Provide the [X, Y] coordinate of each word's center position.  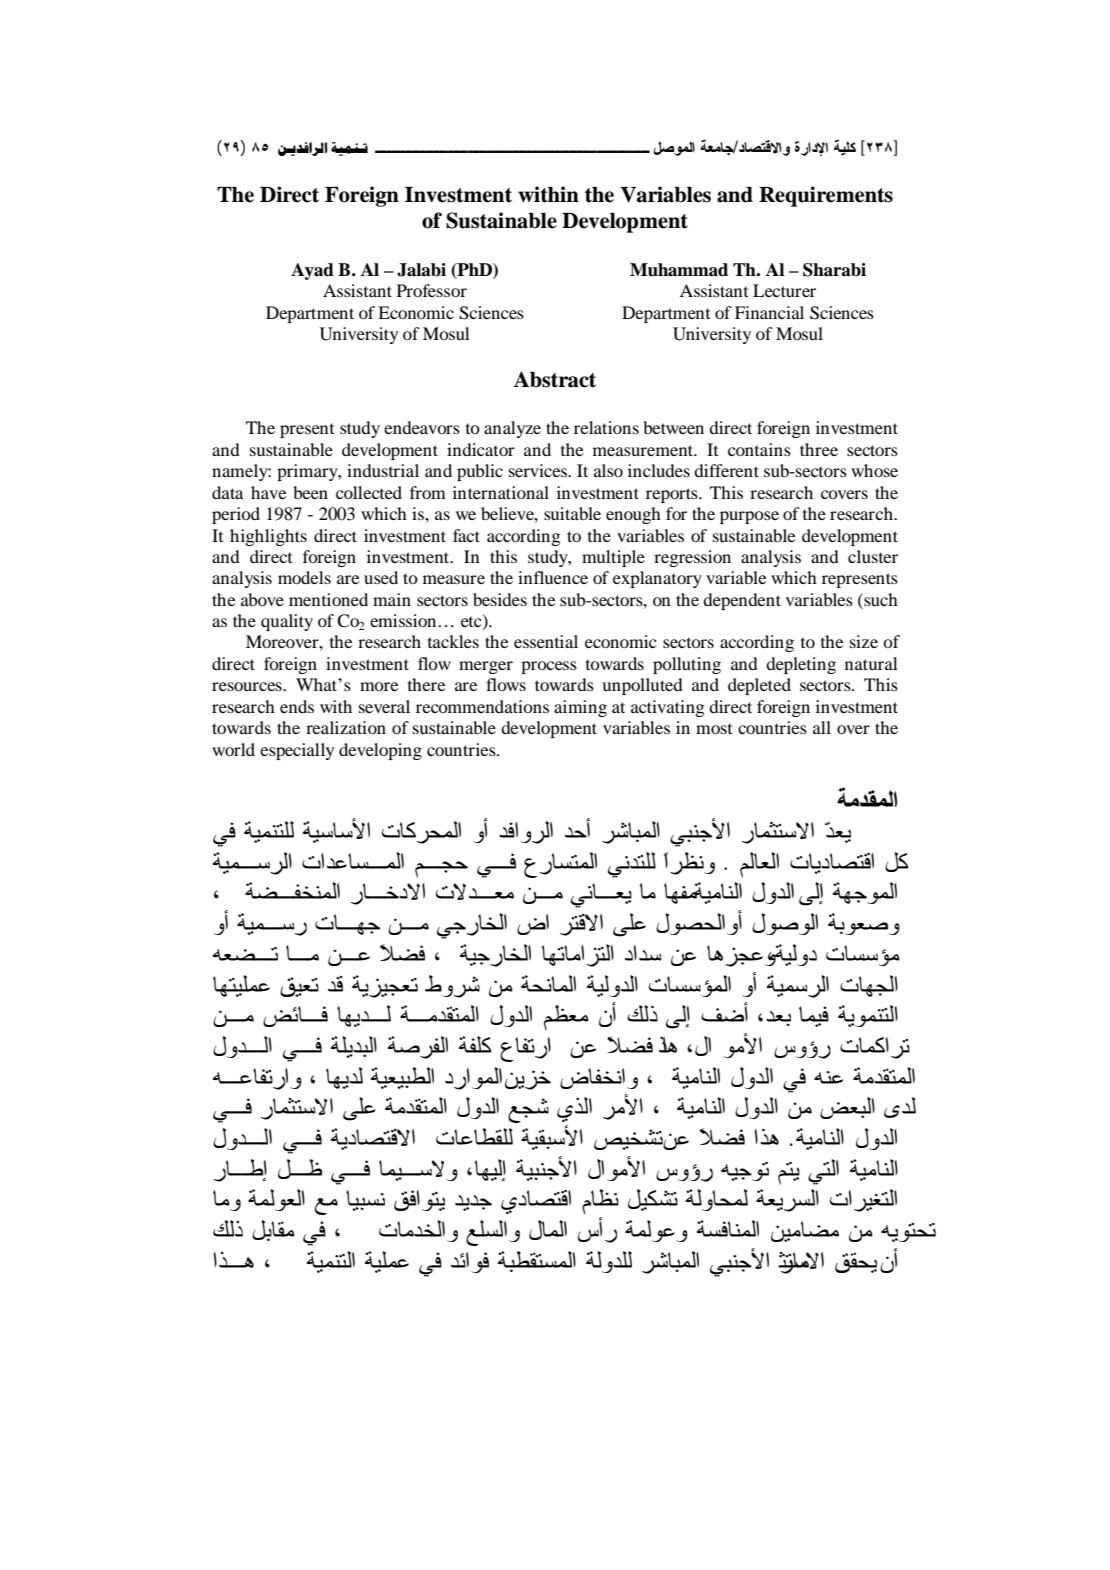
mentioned [328, 599]
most [714, 728]
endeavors [422, 427]
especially [297, 751]
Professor [432, 290]
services [539, 470]
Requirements [826, 196]
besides [500, 599]
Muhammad [679, 270]
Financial [769, 312]
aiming [580, 708]
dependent [742, 601]
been [310, 492]
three [819, 449]
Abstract [554, 379]
